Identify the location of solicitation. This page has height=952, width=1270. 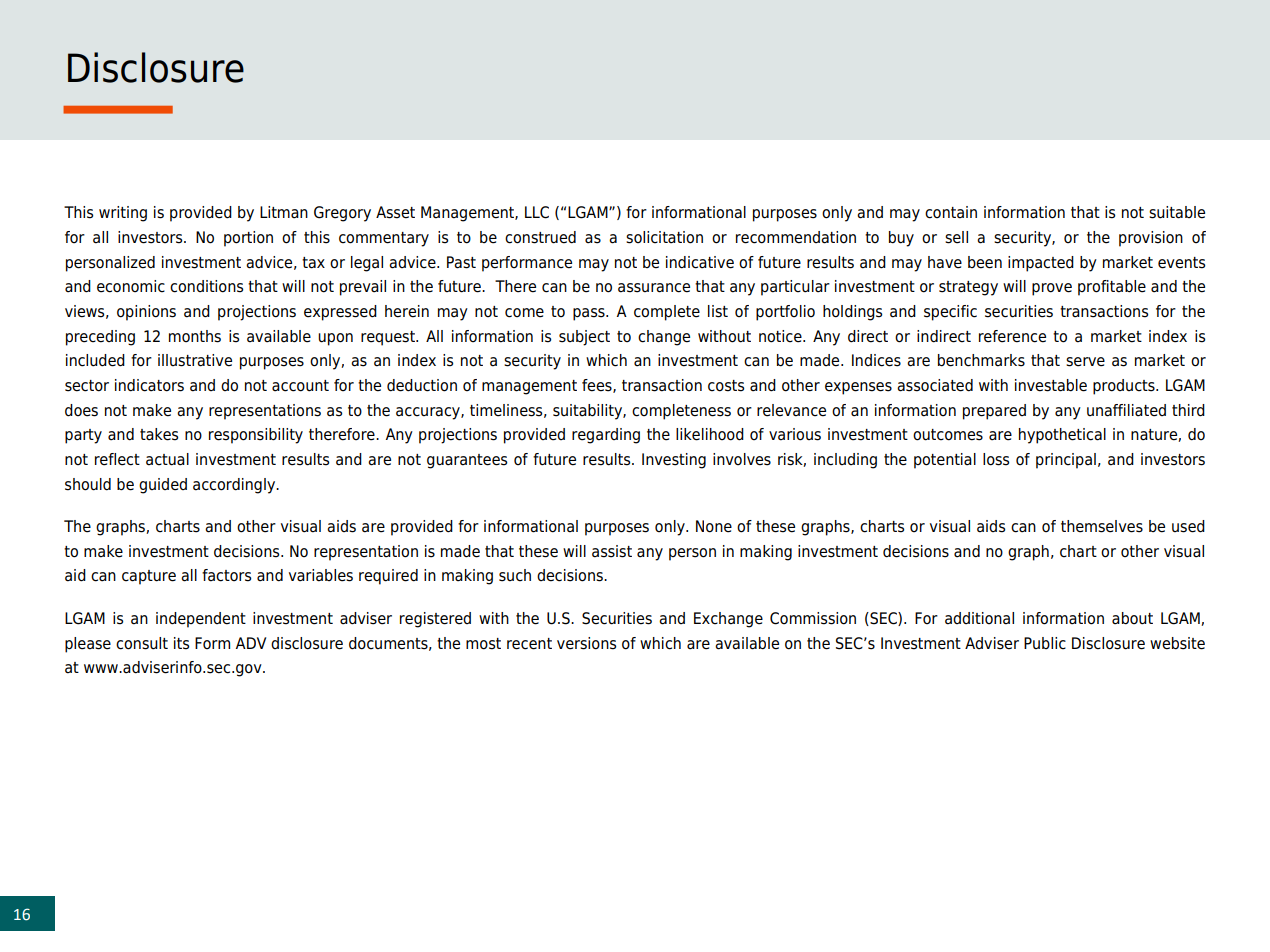
(664, 237).
